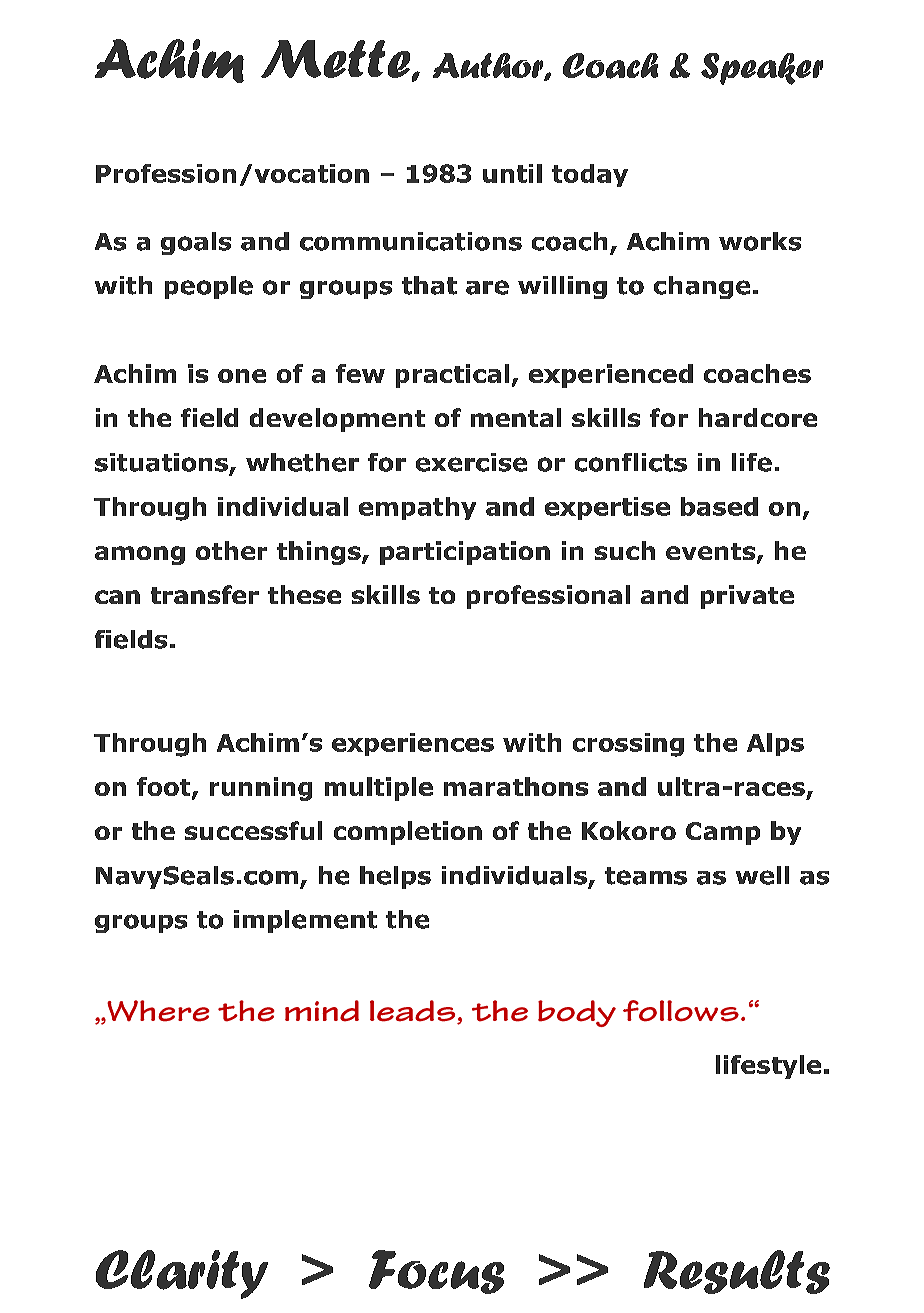 This document has height=1313, width=924. I want to click on Author, so click(489, 67).
